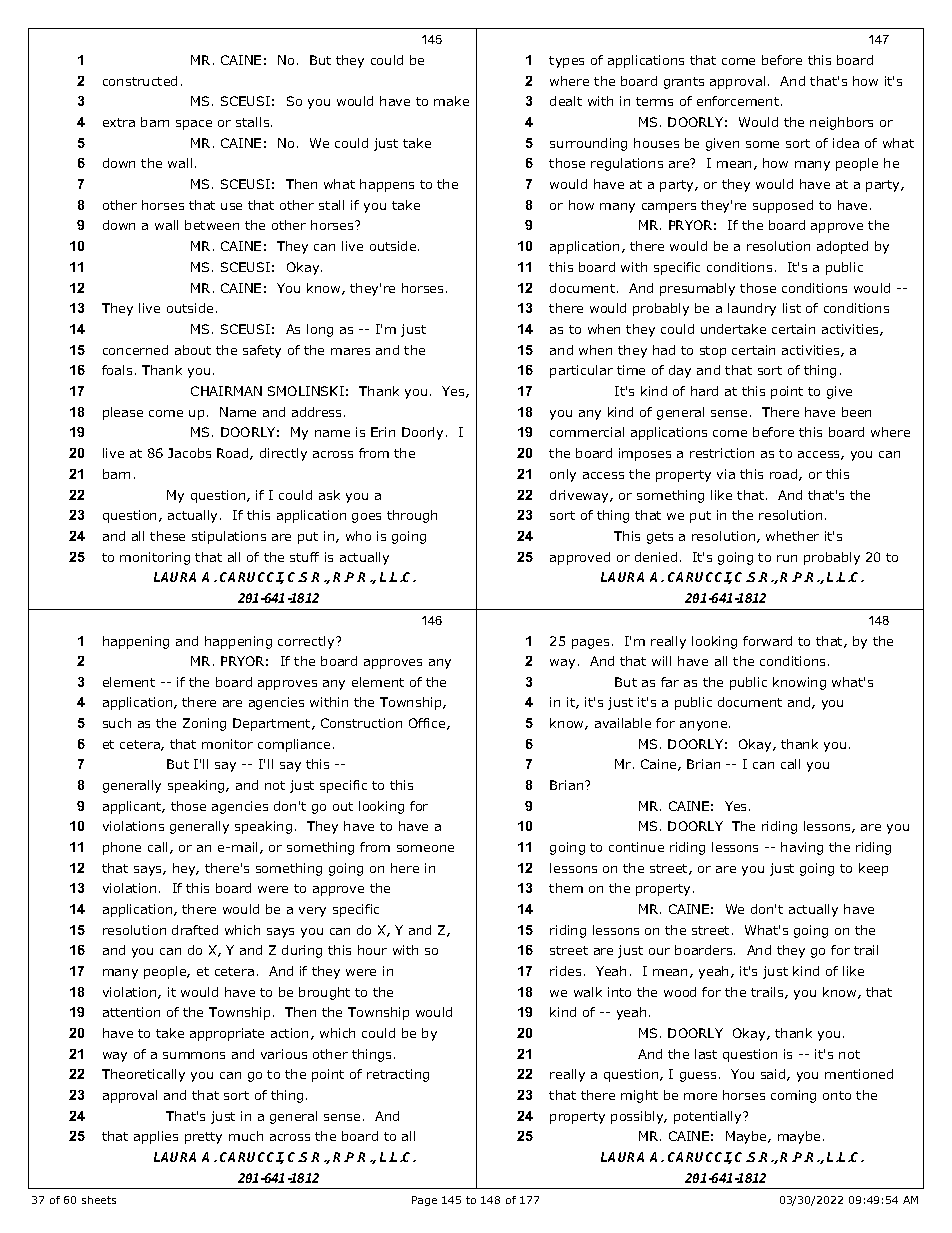 The height and width of the document is (1233, 952). I want to click on coming, so click(793, 1096).
